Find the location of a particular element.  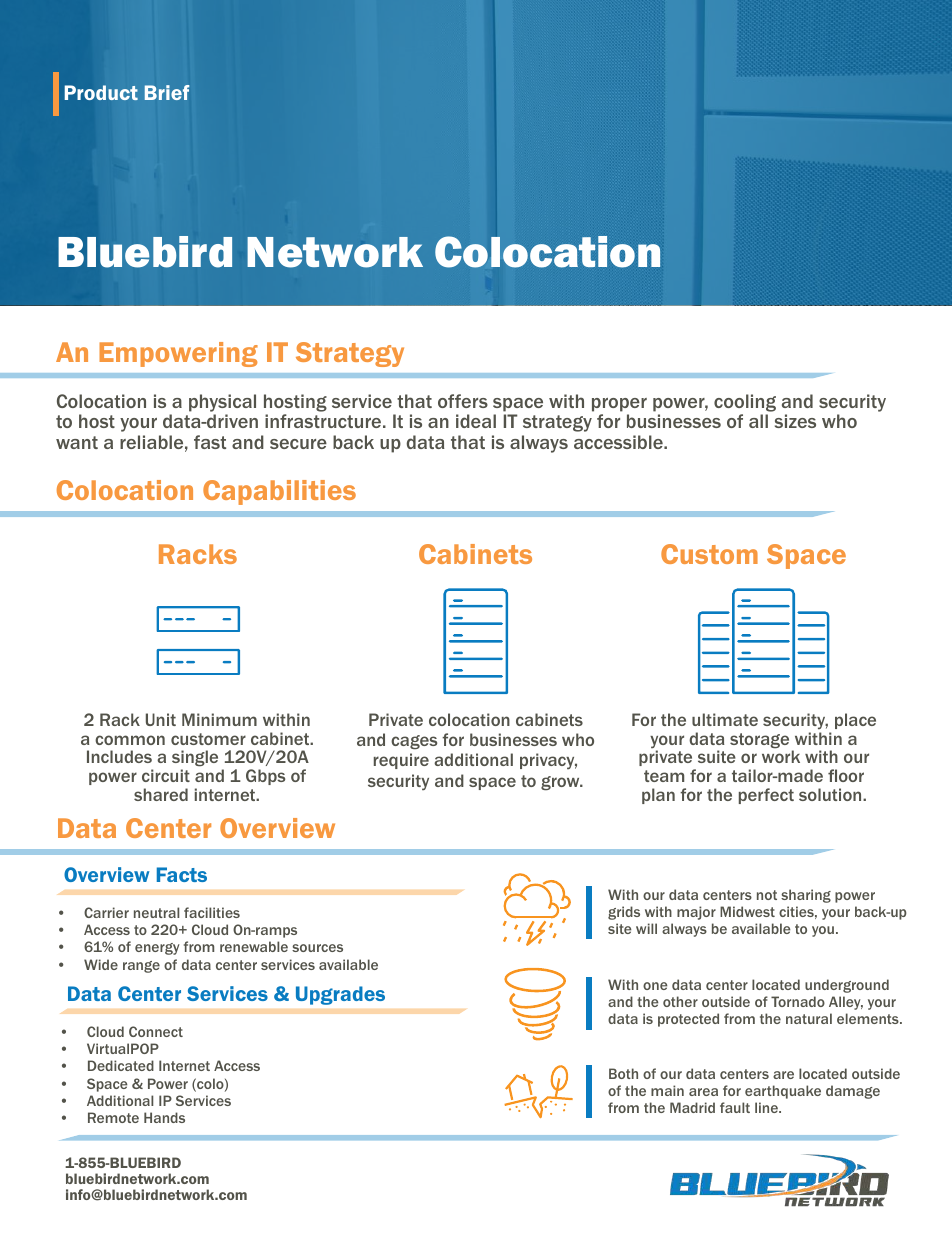

storage is located at coordinates (759, 741).
